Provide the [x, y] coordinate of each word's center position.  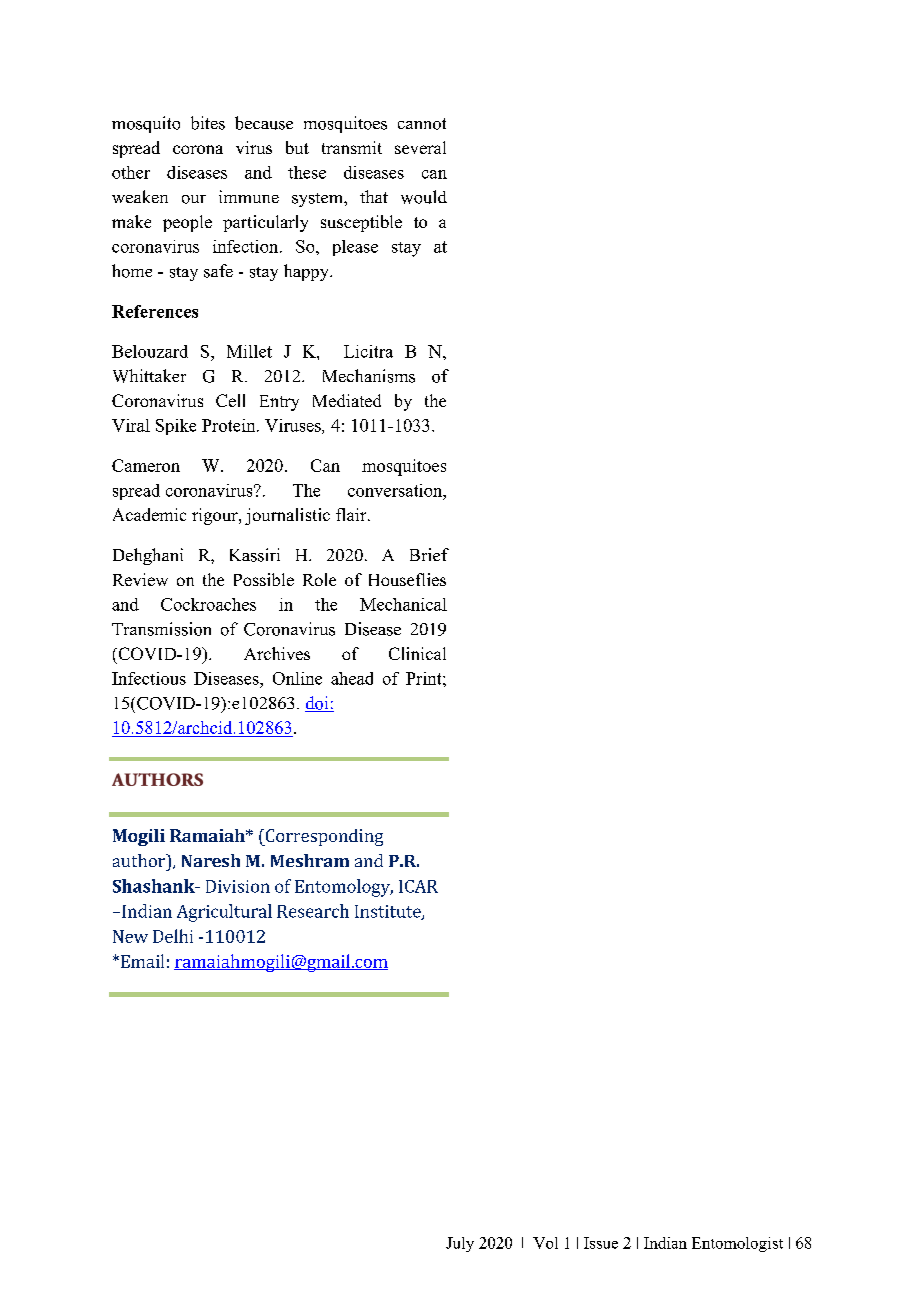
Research [313, 911]
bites [208, 123]
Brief [429, 554]
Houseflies [407, 579]
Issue [601, 1243]
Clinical [417, 653]
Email [141, 961]
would [424, 197]
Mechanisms [369, 376]
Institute [389, 912]
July [460, 1244]
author [140, 860]
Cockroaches [208, 604]
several [420, 147]
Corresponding [323, 837]
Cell [230, 400]
